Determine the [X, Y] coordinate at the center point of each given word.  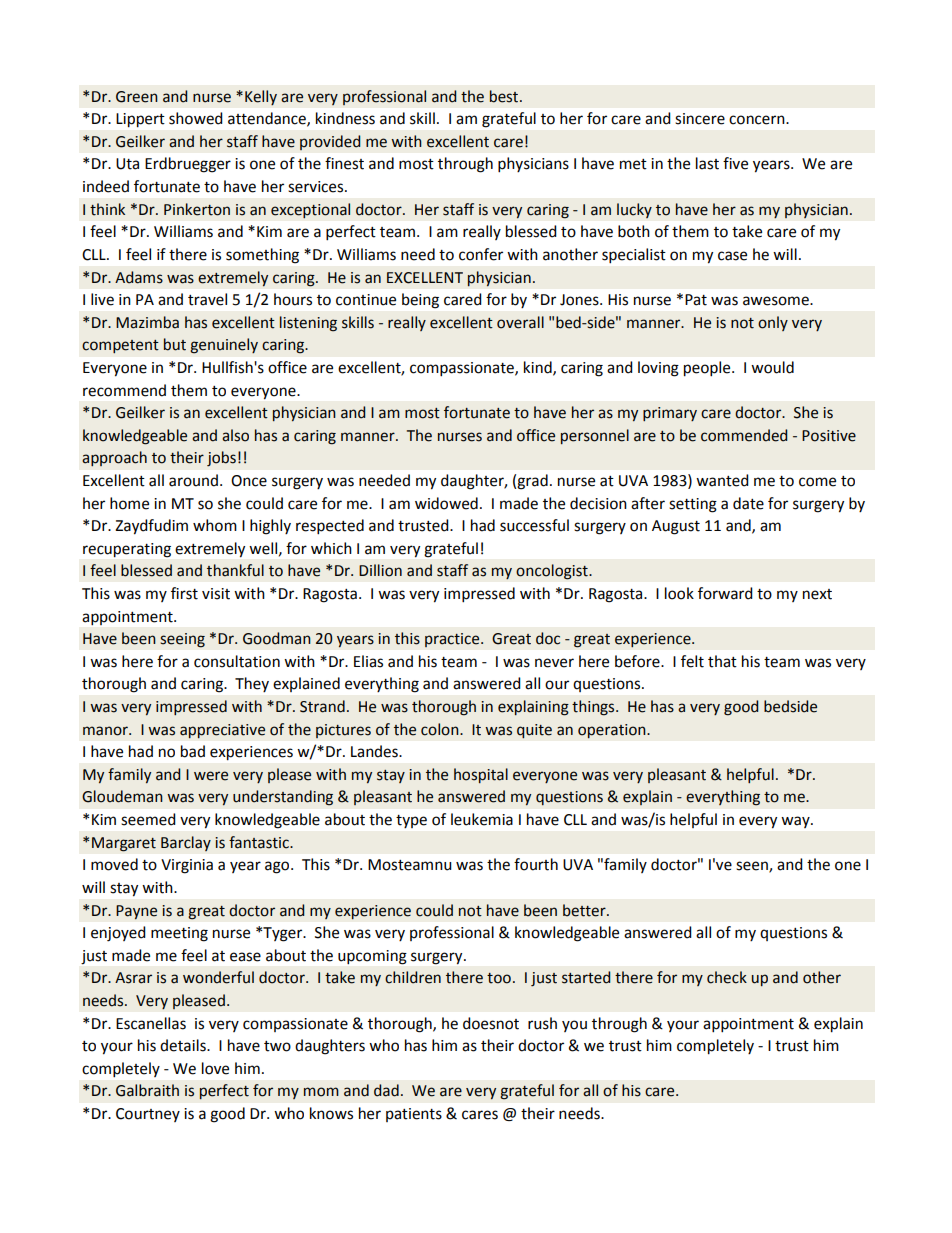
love [215, 1068]
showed [196, 118]
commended [744, 435]
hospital [481, 775]
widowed [446, 503]
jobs [221, 459]
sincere [700, 119]
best [505, 96]
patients [414, 1115]
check [727, 977]
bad [193, 751]
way [796, 822]
